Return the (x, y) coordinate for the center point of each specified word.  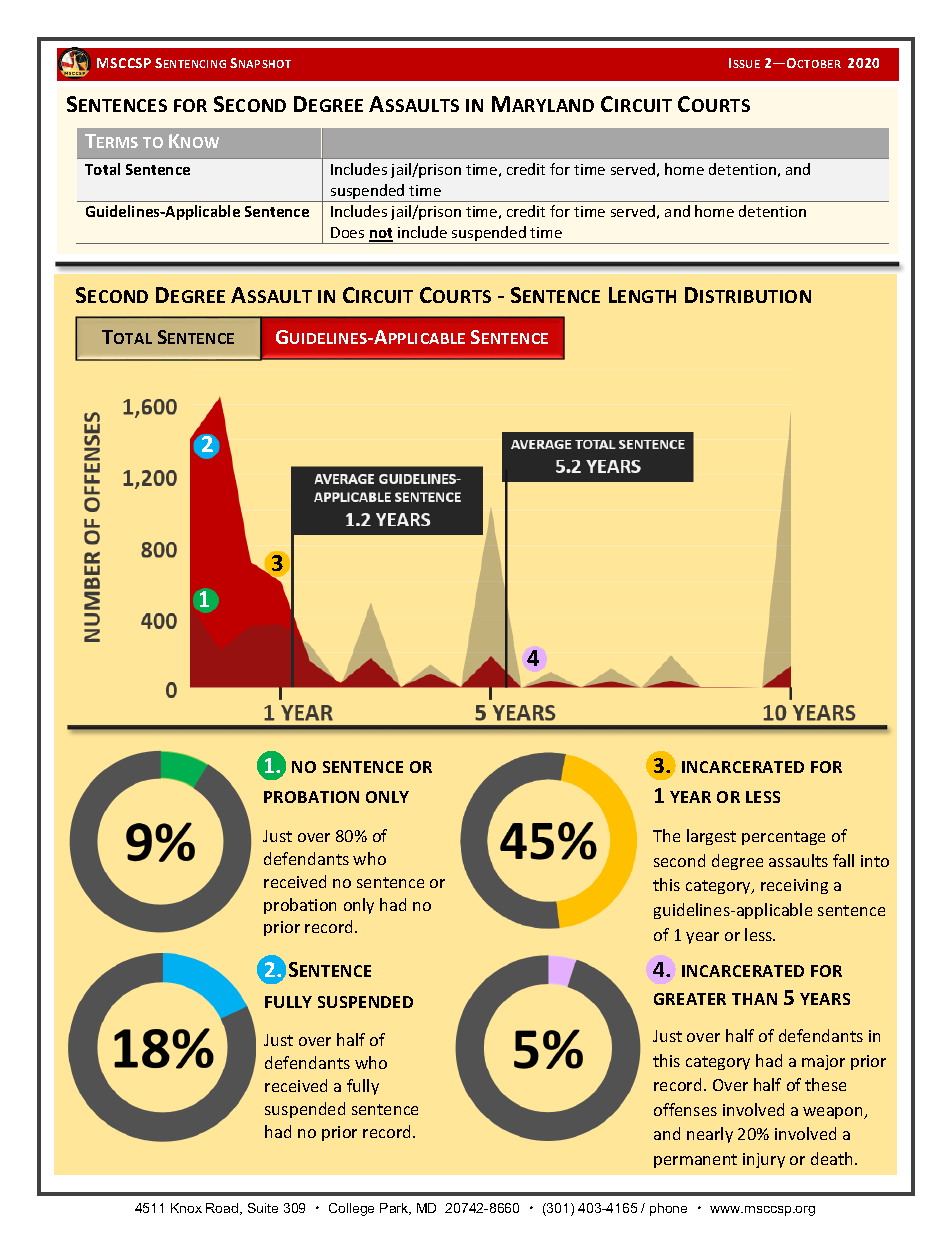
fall (843, 860)
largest (711, 837)
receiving (794, 886)
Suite (263, 1208)
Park (395, 1209)
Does (347, 232)
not (381, 234)
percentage (783, 838)
